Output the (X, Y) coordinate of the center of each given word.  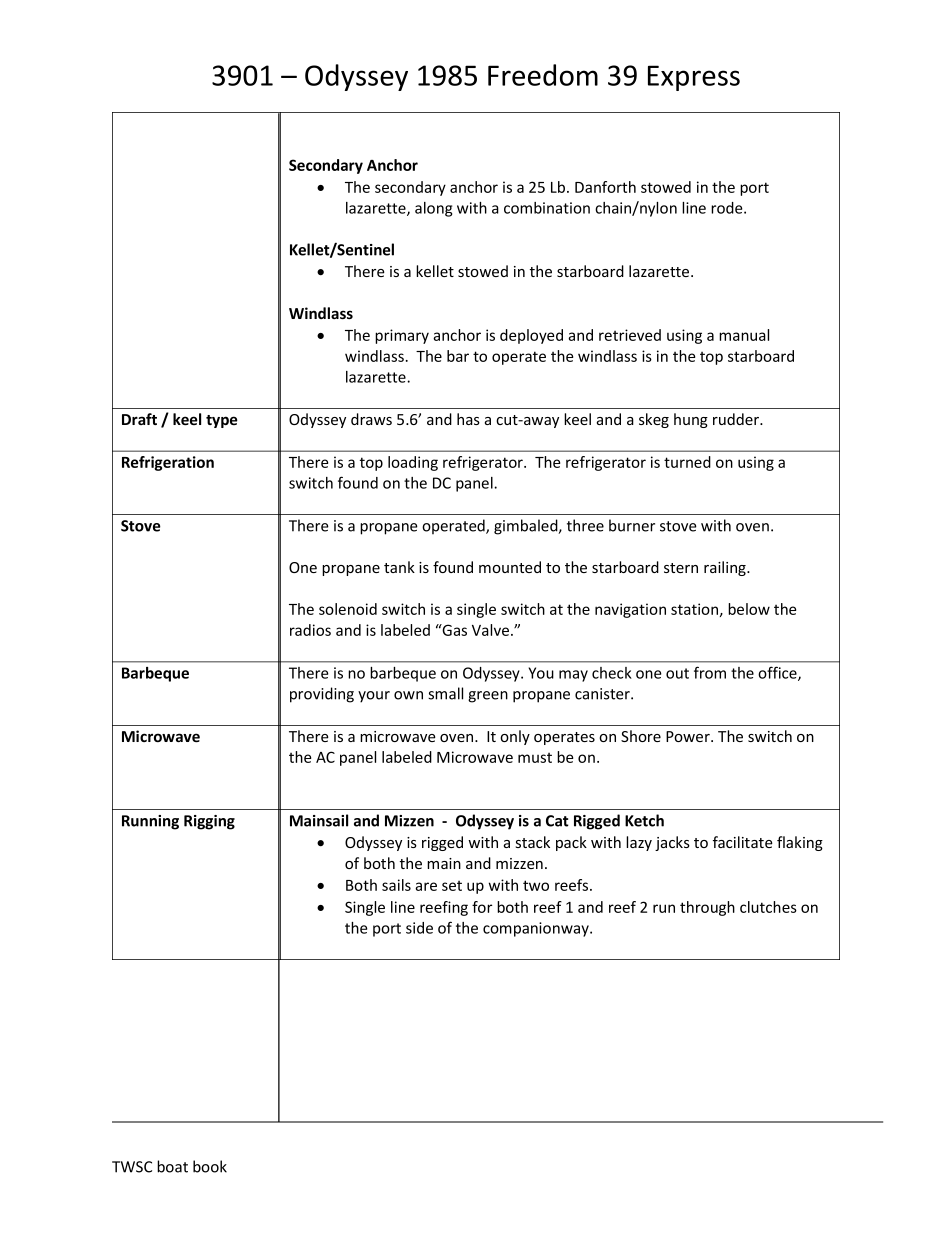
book (210, 1166)
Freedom (543, 75)
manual (744, 335)
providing (322, 695)
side (419, 928)
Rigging (209, 822)
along (433, 209)
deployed (531, 336)
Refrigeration (168, 463)
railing (726, 568)
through (707, 908)
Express (694, 78)
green (488, 697)
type (222, 421)
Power (689, 736)
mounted (510, 567)
